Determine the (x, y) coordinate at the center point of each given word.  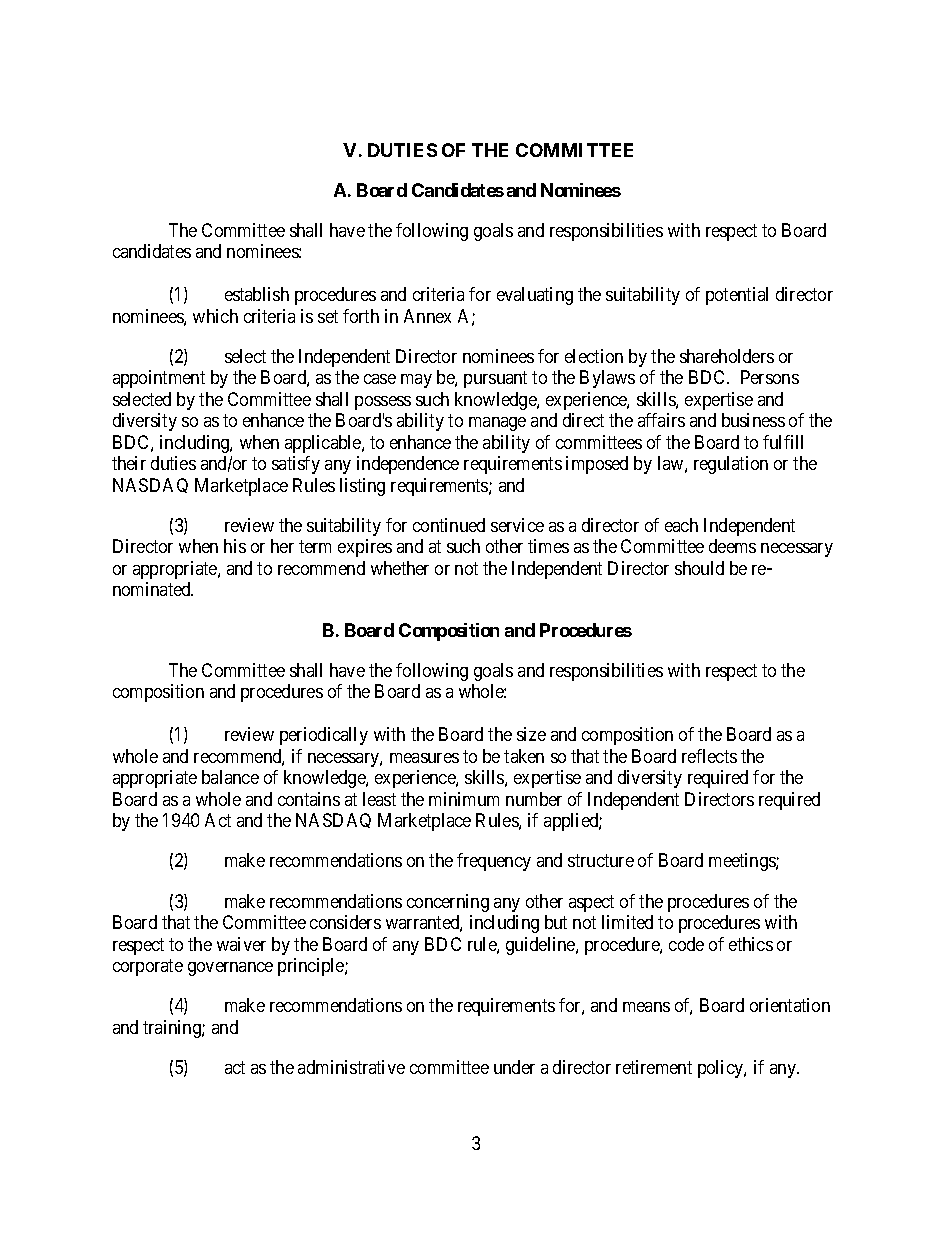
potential (737, 296)
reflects (709, 756)
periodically (324, 736)
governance (230, 969)
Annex (427, 316)
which (215, 316)
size (531, 734)
